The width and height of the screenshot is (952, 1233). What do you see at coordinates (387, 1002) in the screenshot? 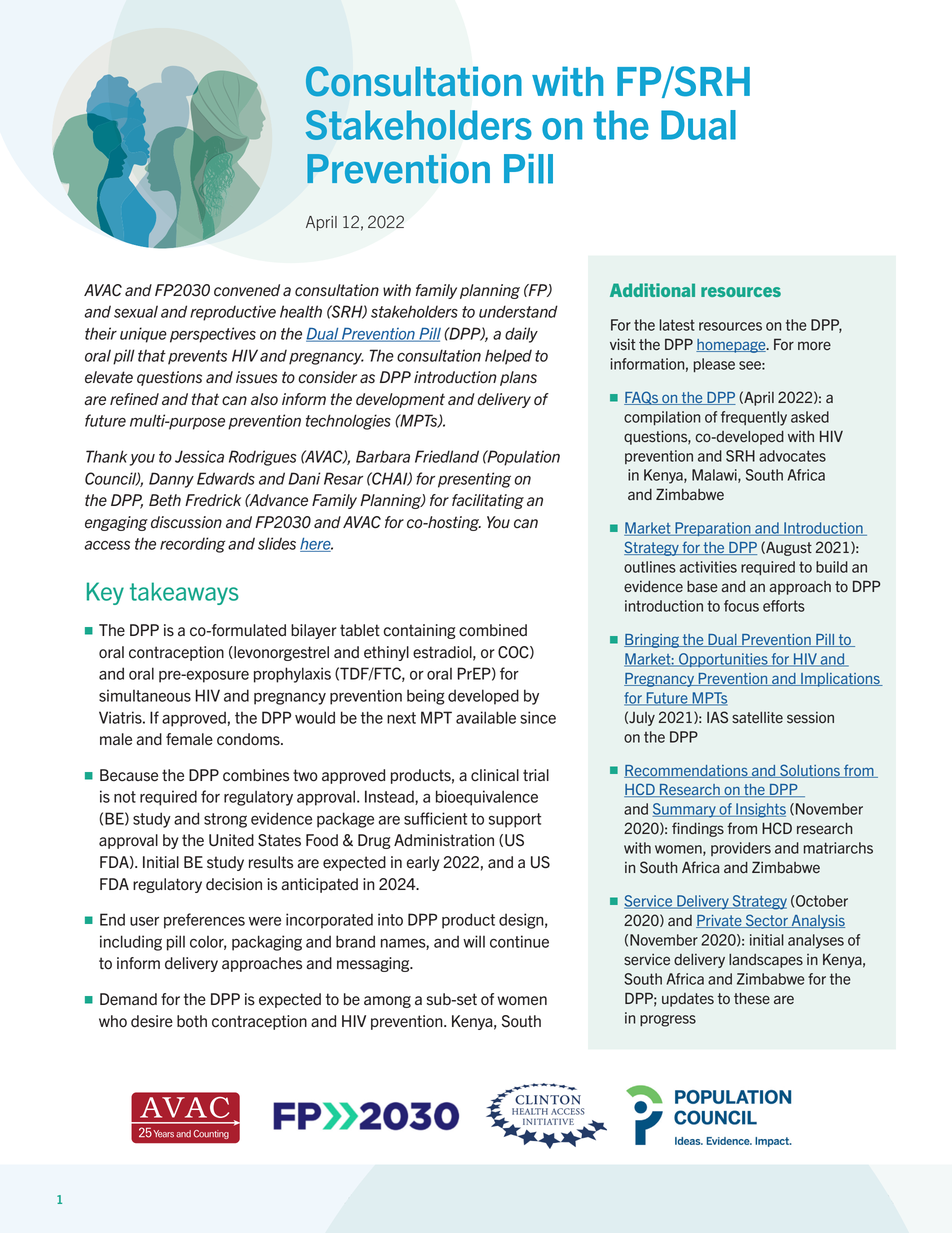
I see `among` at bounding box center [387, 1002].
